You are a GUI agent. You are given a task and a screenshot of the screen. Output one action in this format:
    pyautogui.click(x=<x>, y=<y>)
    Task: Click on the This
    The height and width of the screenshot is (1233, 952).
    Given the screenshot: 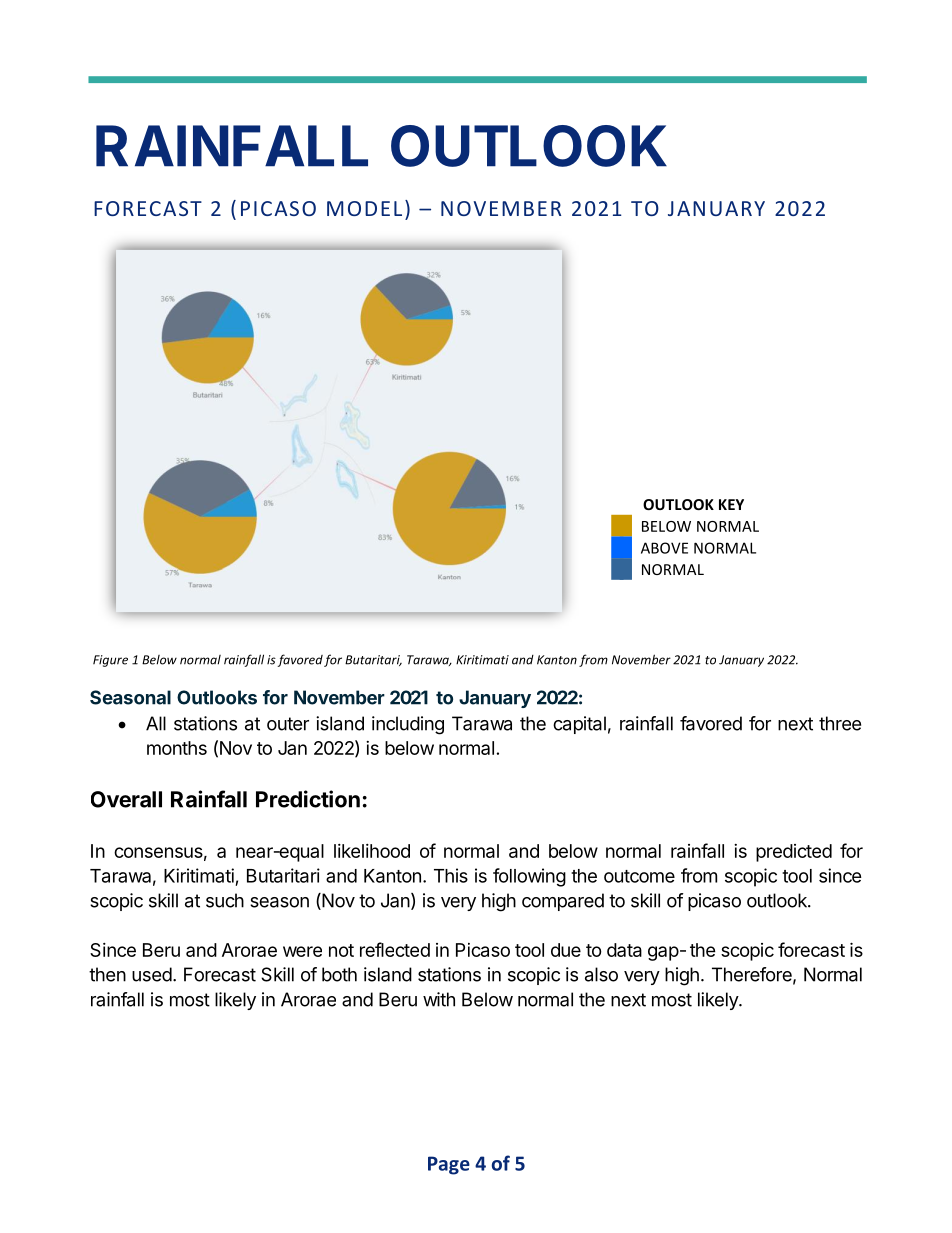 What is the action you would take?
    pyautogui.click(x=451, y=875)
